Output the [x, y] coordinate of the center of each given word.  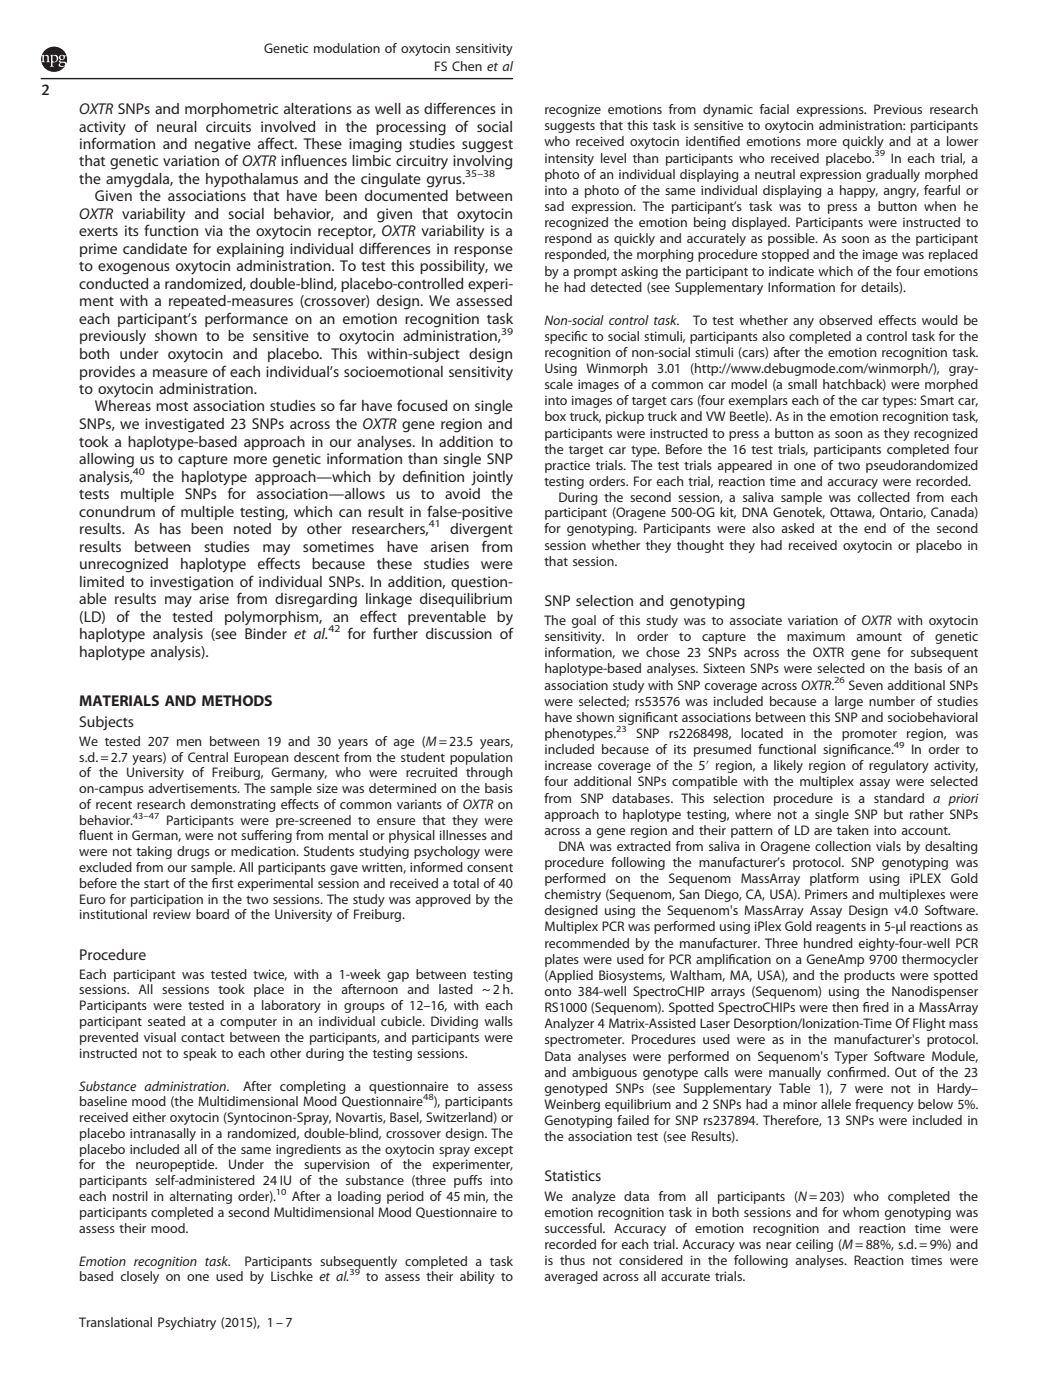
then [845, 1007]
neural [177, 126]
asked [797, 528]
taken [853, 830]
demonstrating [233, 805]
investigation [191, 583]
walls [498, 1021]
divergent [481, 530]
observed [845, 320]
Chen [467, 66]
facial [774, 109]
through [489, 773]
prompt [595, 273]
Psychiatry [187, 1323]
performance [246, 319]
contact [203, 1038]
